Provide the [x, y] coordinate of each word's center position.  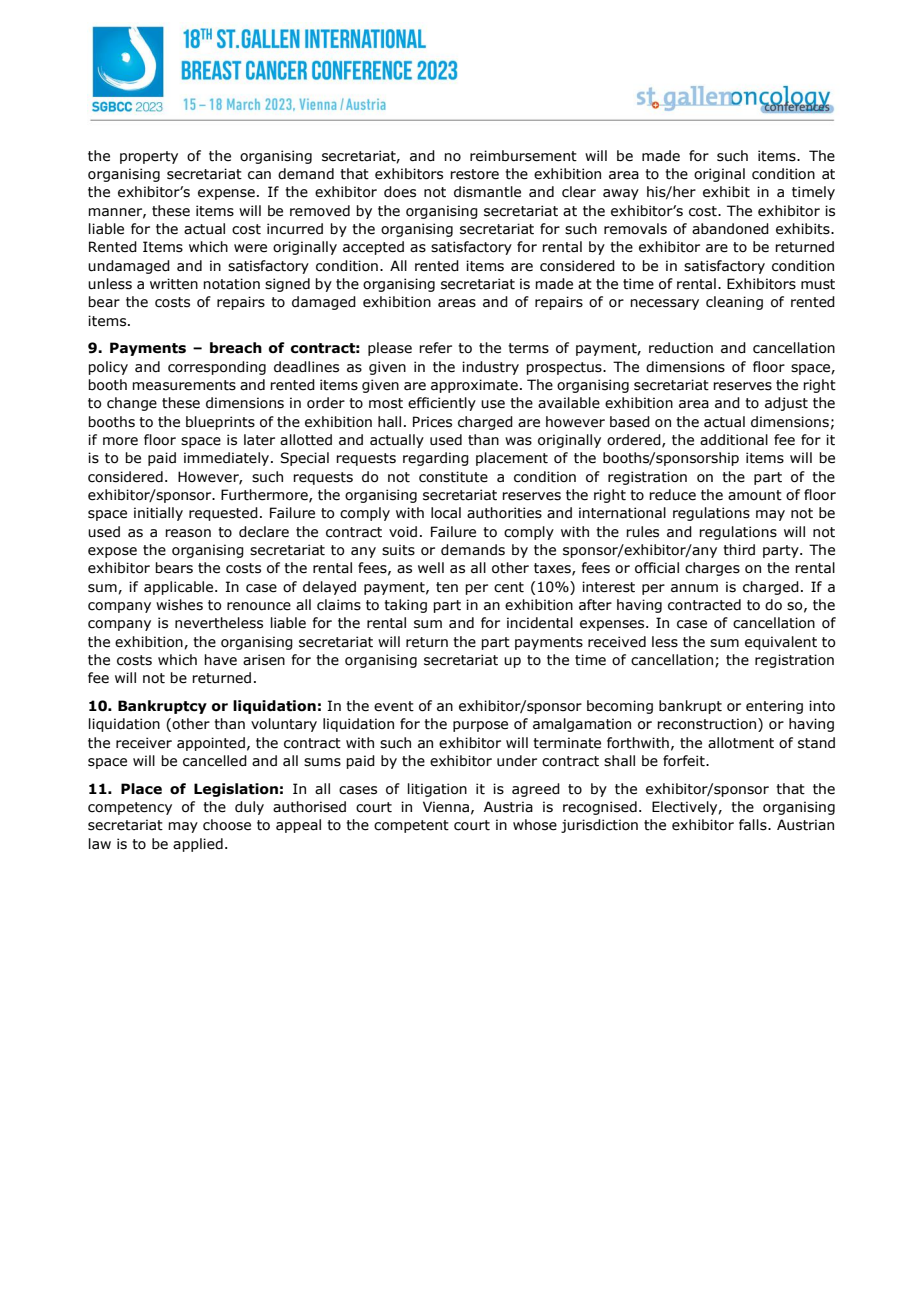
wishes [179, 605]
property [149, 157]
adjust [786, 404]
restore [474, 174]
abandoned [730, 229]
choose [227, 825]
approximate [474, 386]
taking [405, 606]
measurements [184, 385]
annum [694, 588]
